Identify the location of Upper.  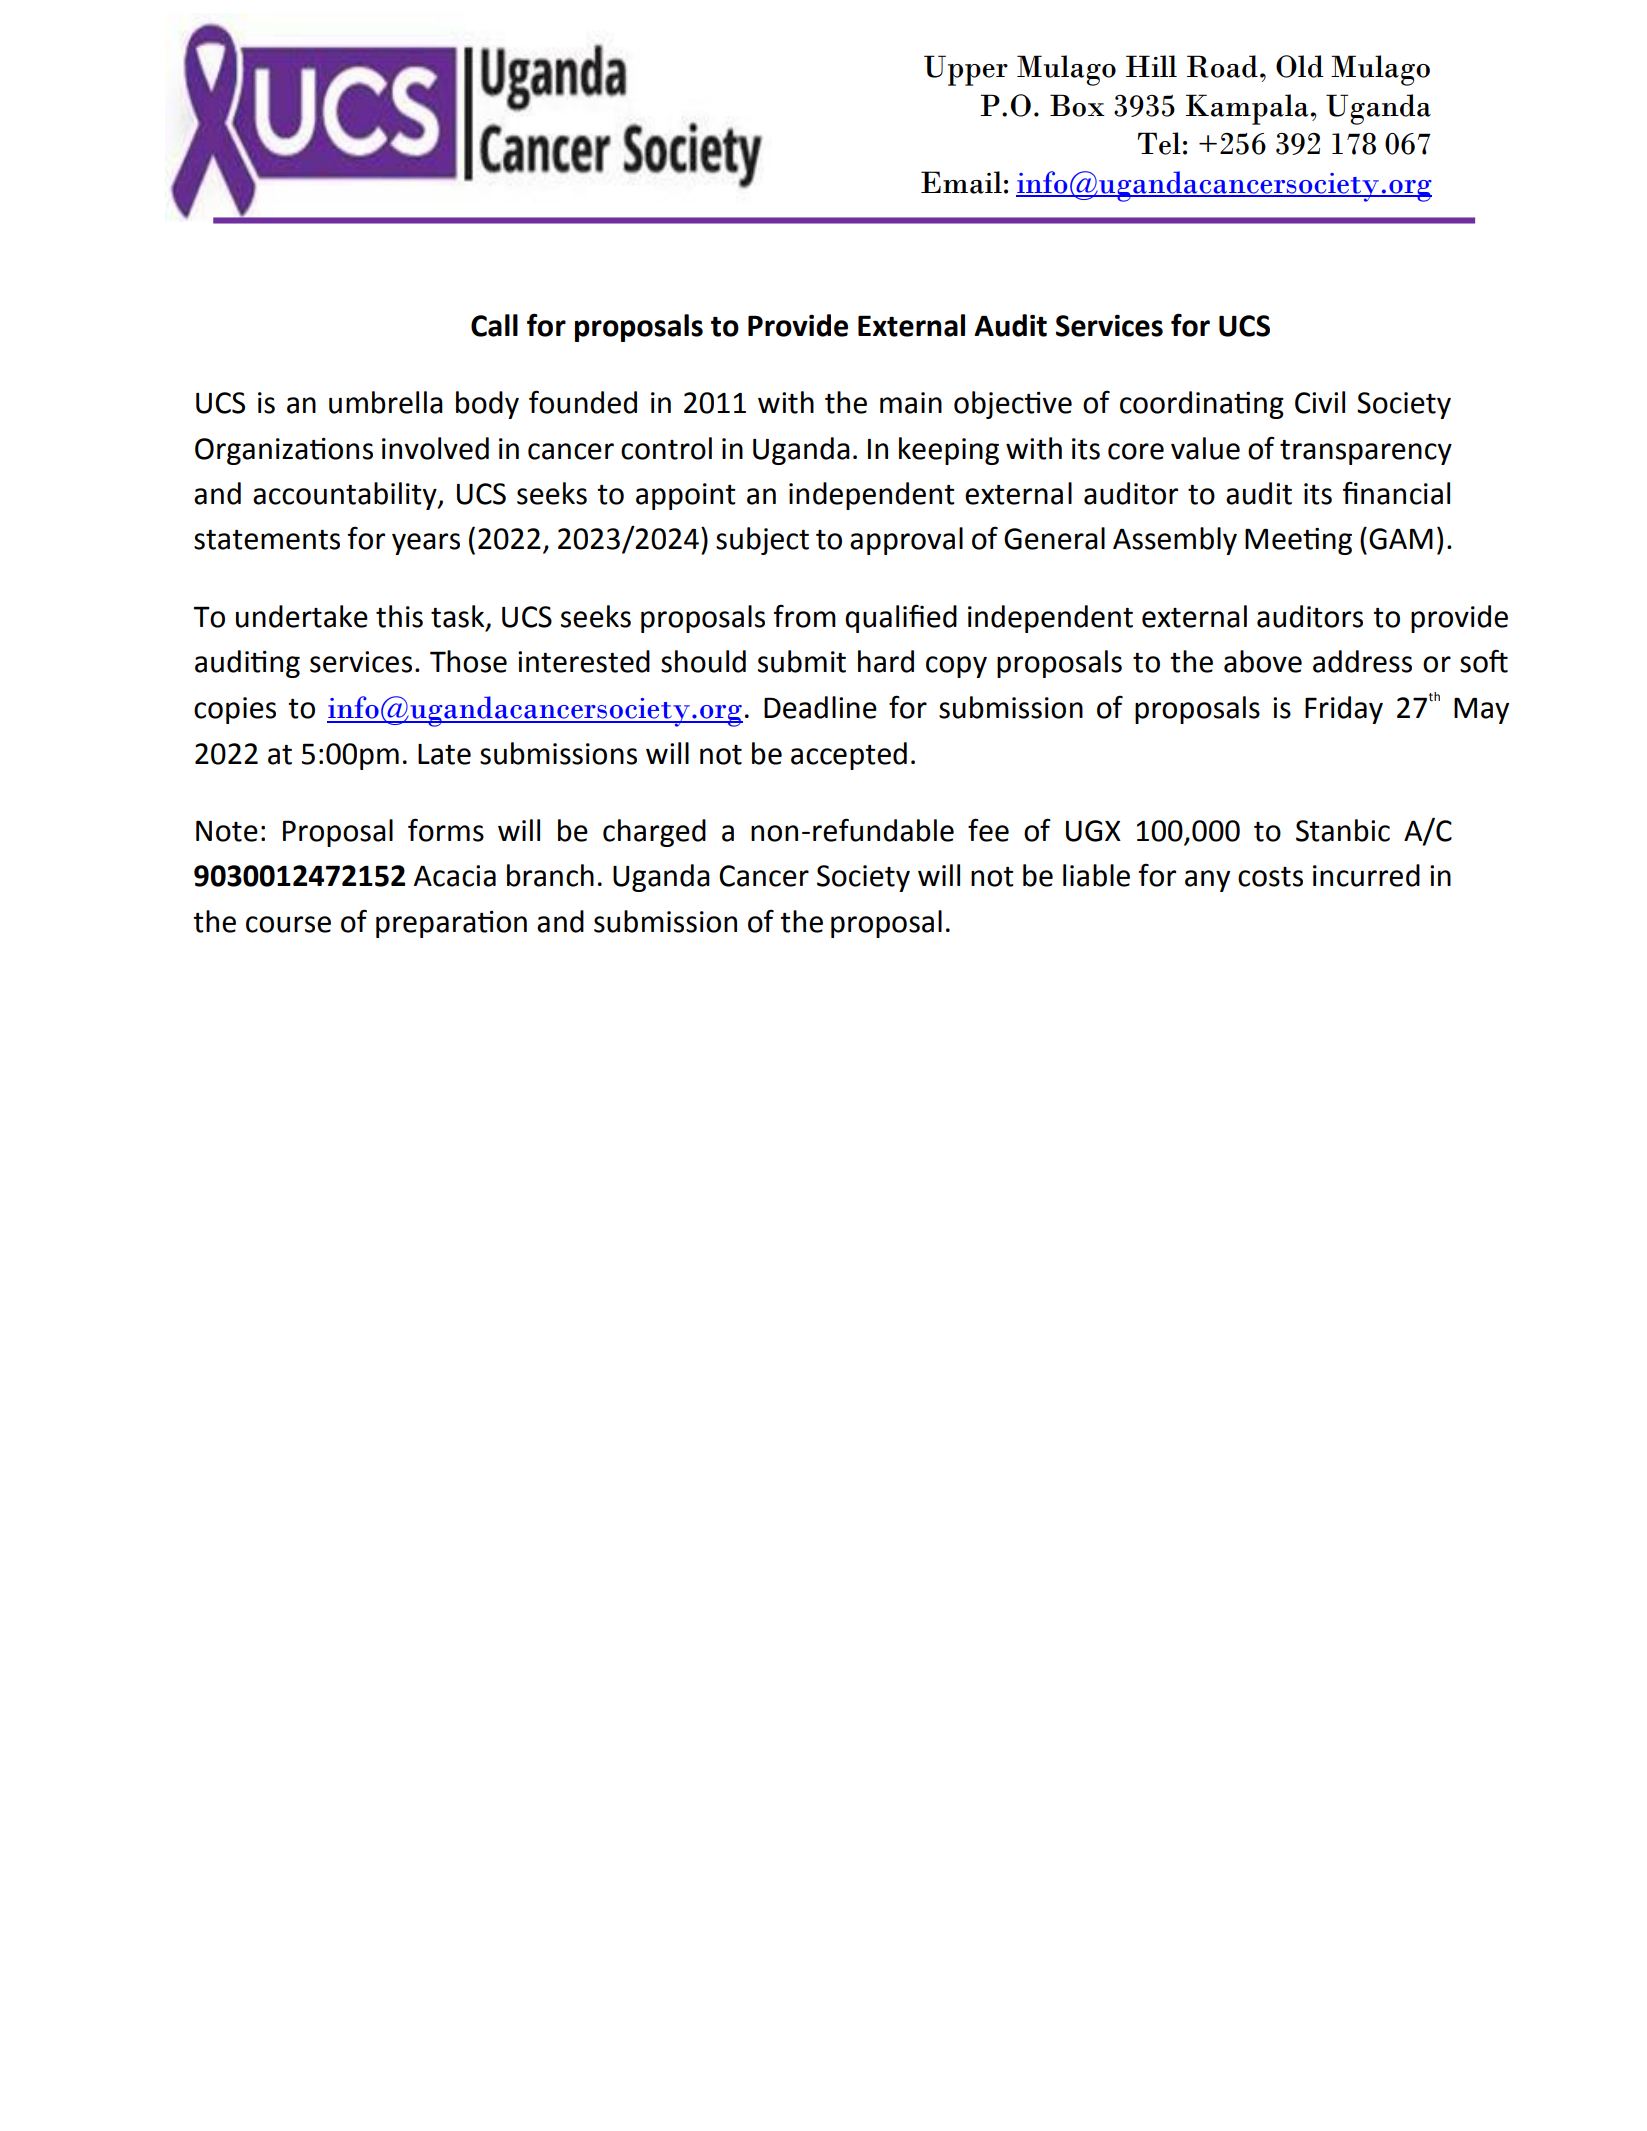
(966, 70).
